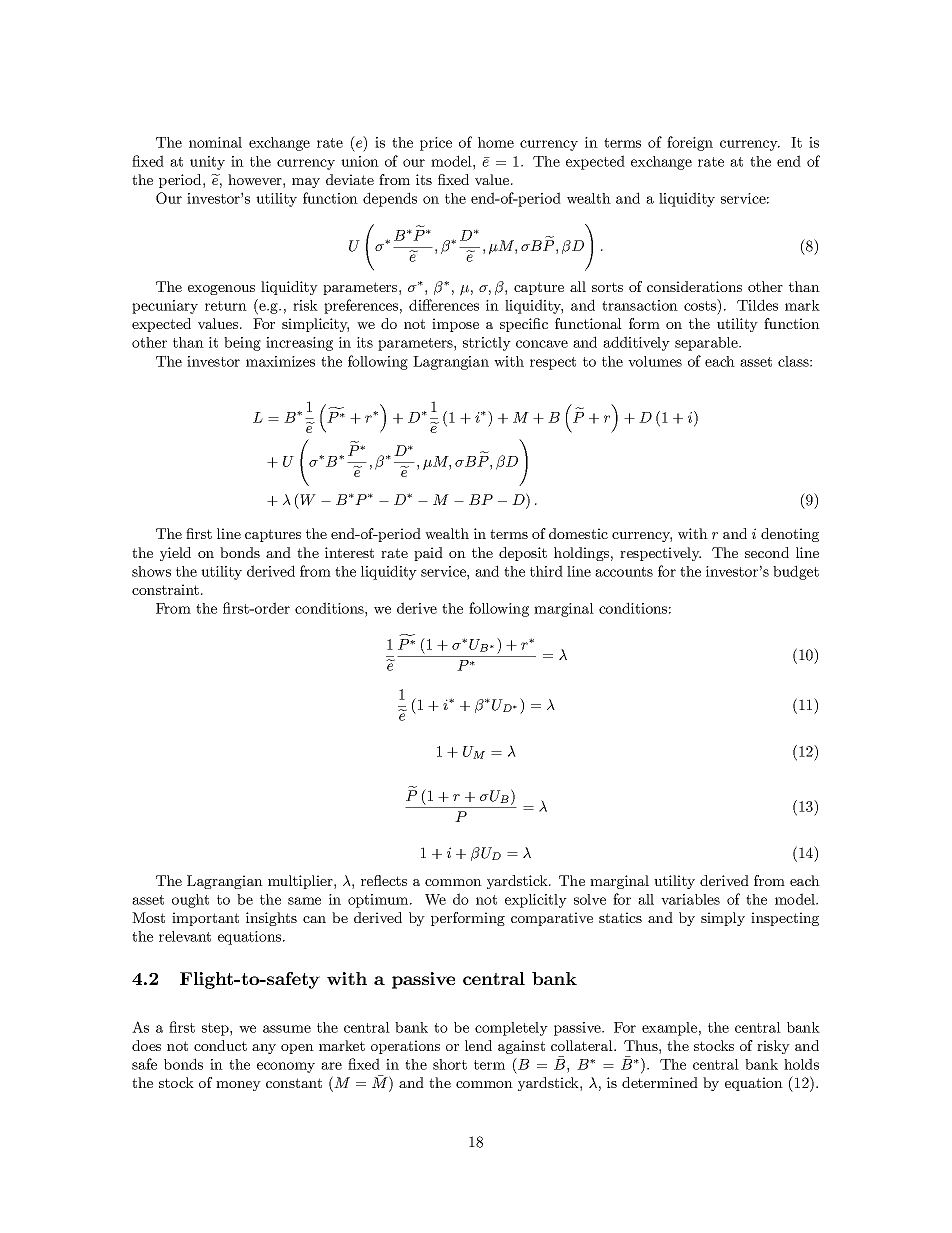 This screenshot has width=952, height=1233. Describe the element at coordinates (207, 163) in the screenshot. I see `unity` at that location.
